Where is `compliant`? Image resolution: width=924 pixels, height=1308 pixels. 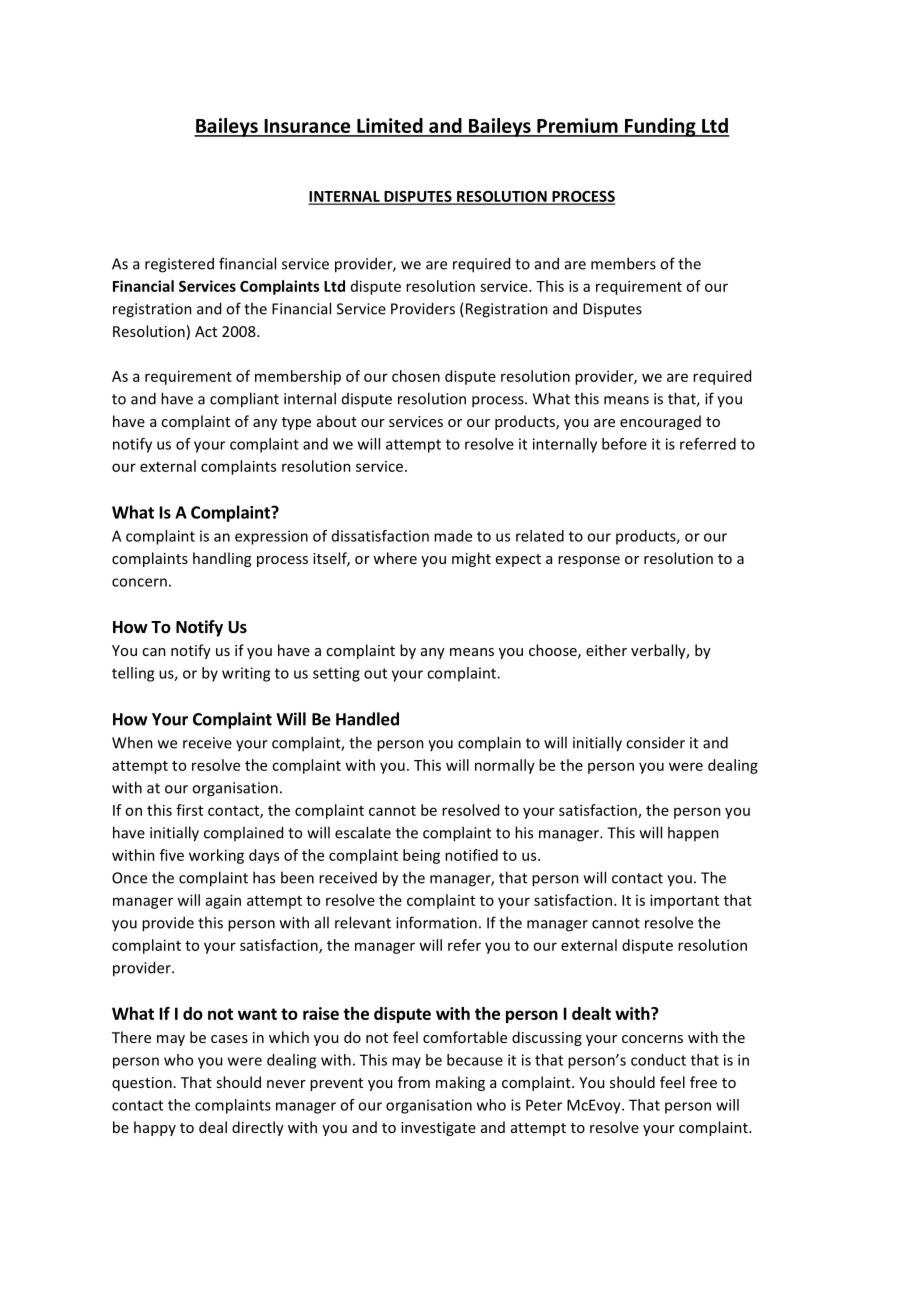 compliant is located at coordinates (244, 400).
